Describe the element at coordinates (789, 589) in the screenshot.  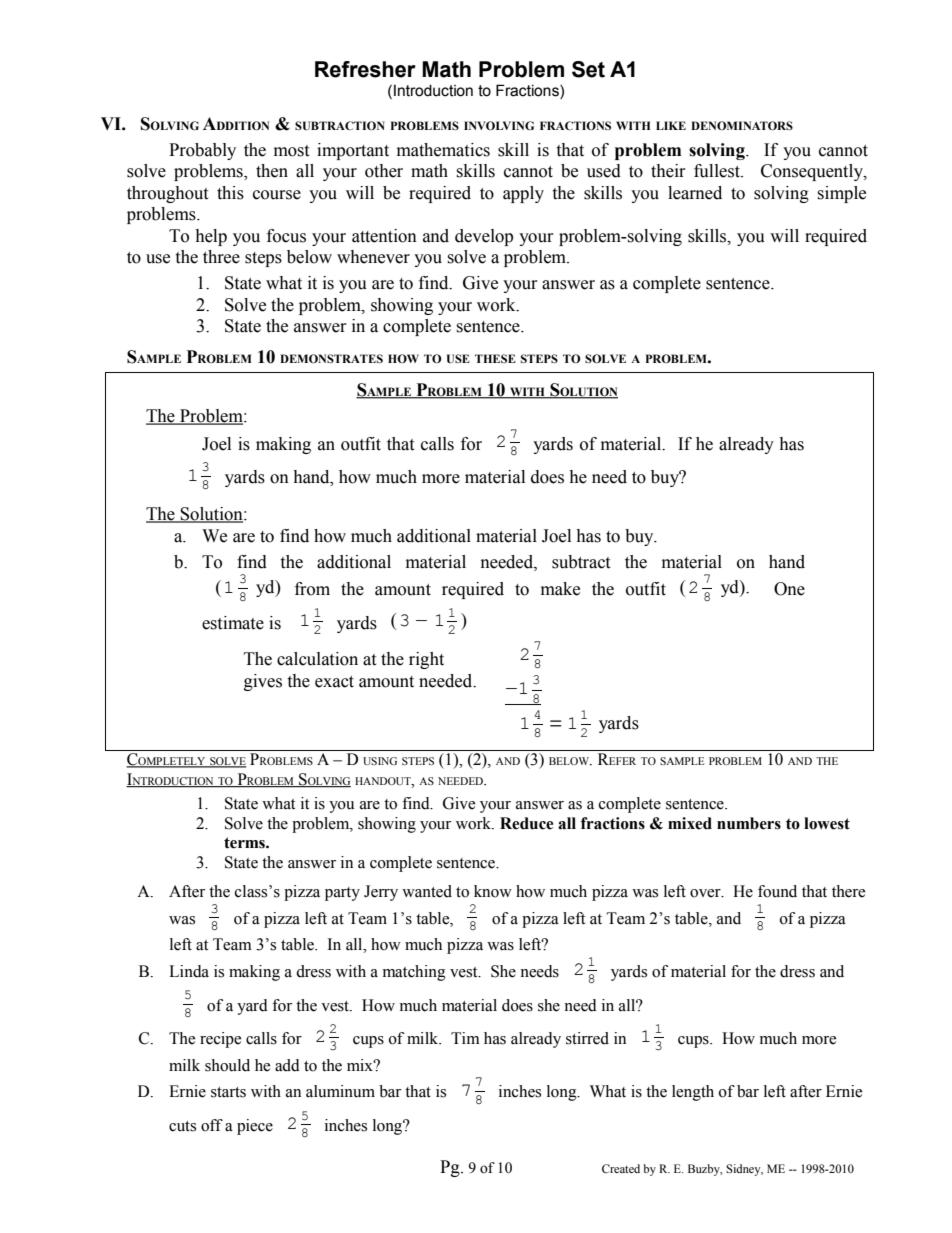
I see `One` at that location.
